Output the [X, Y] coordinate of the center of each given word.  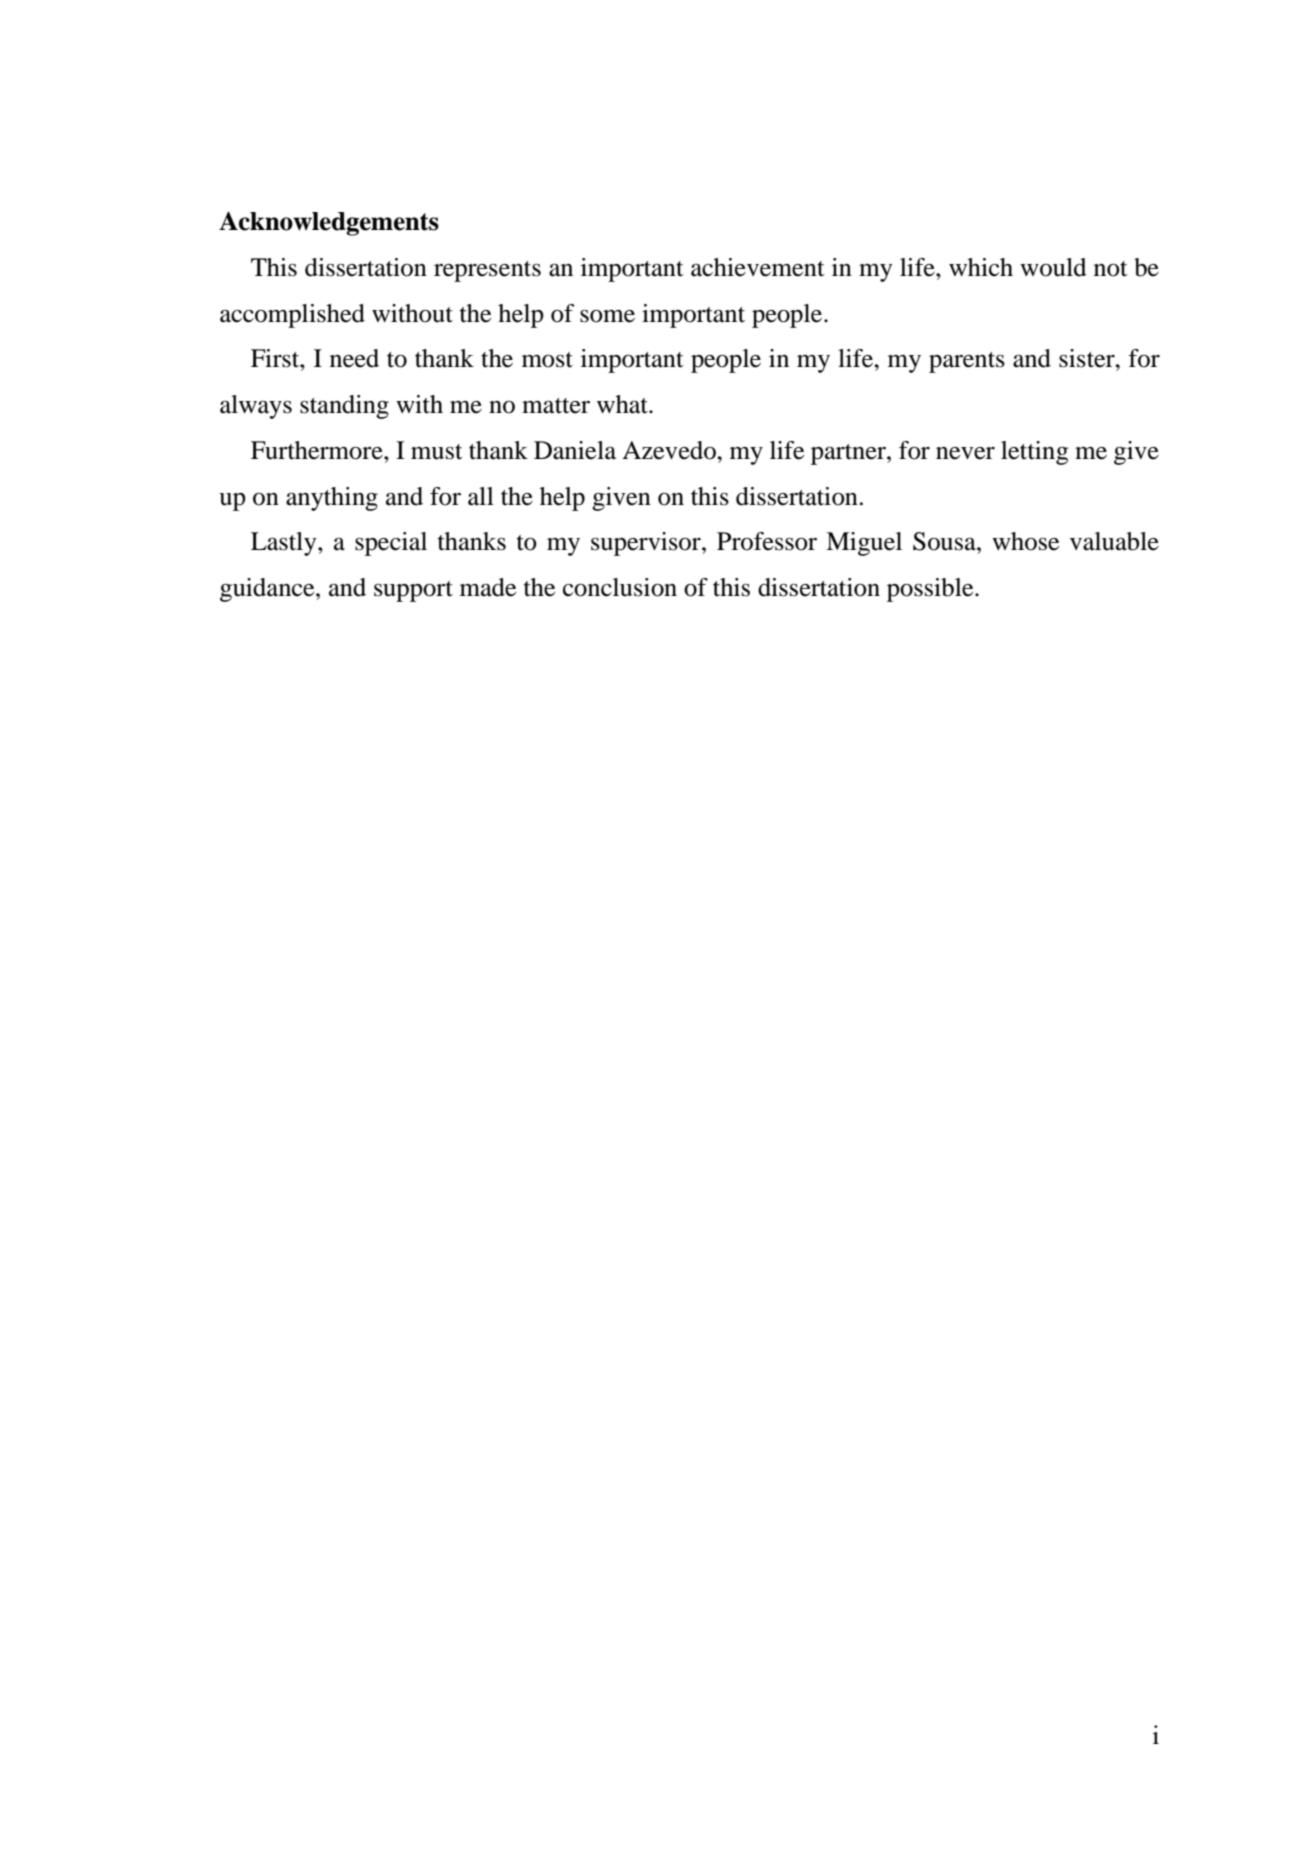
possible [931, 590]
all [481, 496]
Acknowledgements [329, 223]
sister [1088, 358]
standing [344, 407]
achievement [758, 267]
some [607, 316]
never [965, 453]
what [623, 404]
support [413, 591]
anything [332, 499]
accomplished [292, 316]
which [981, 267]
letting [1034, 453]
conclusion [620, 587]
